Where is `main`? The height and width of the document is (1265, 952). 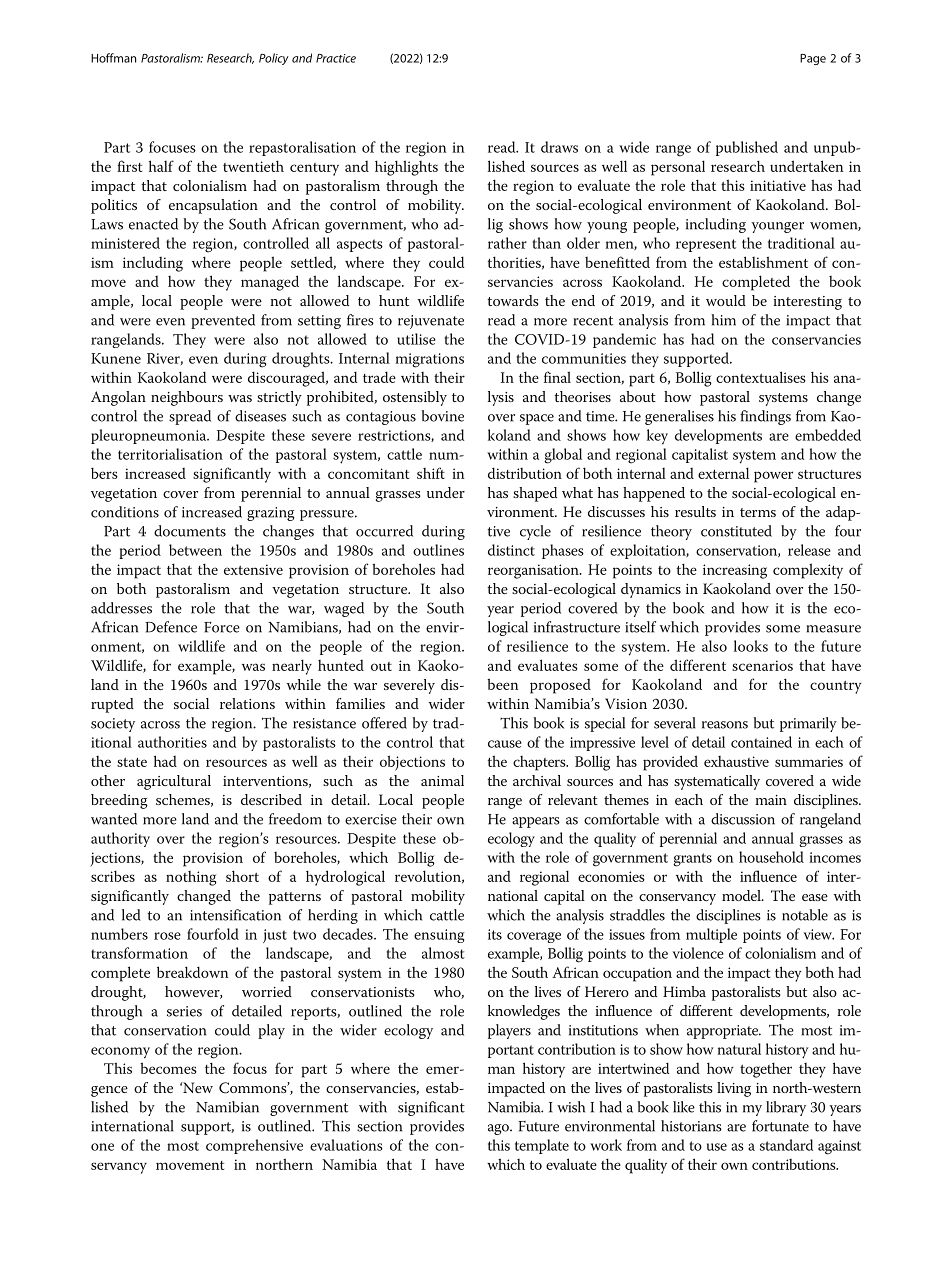 main is located at coordinates (771, 800).
